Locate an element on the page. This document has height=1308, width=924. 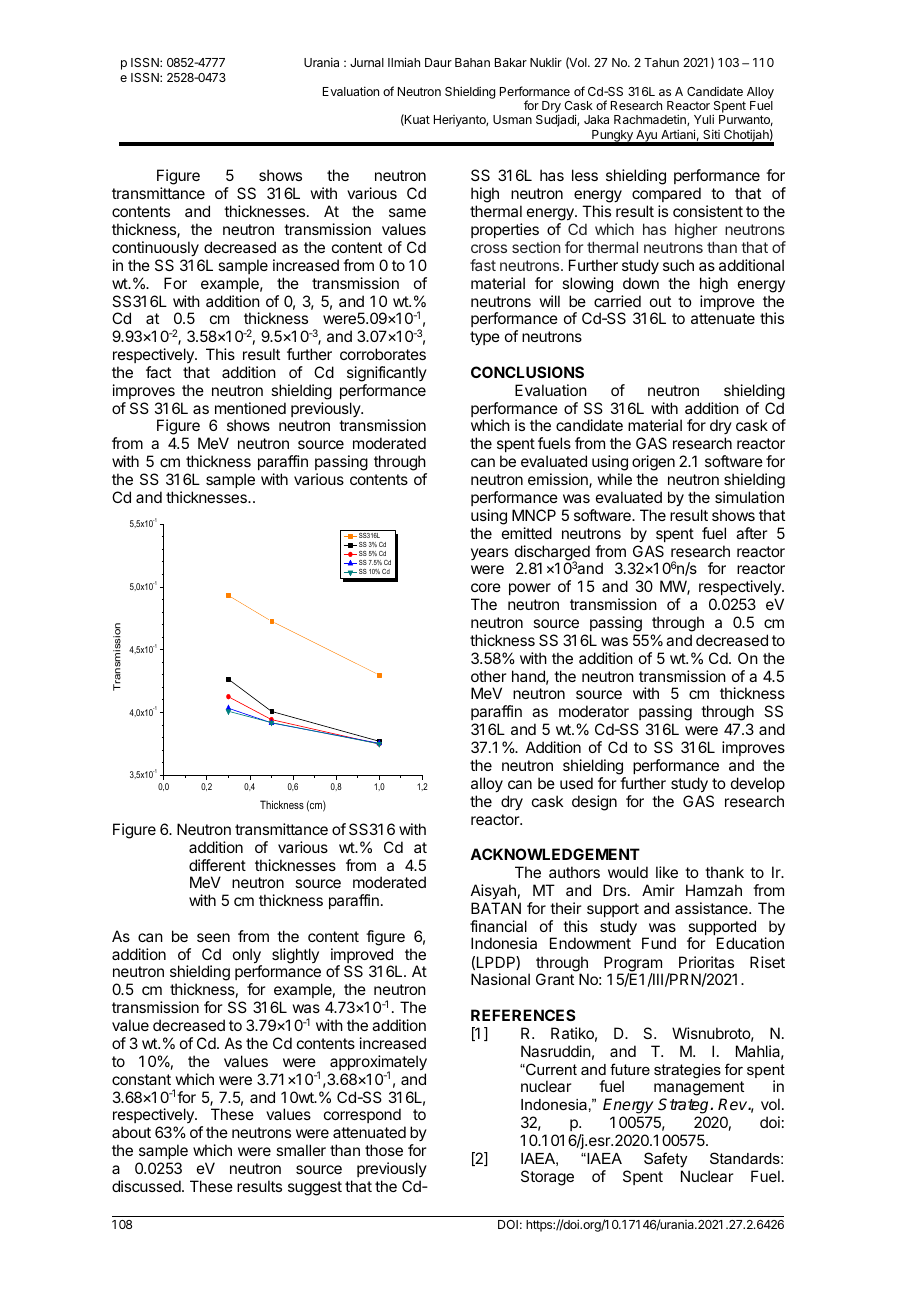
discussed is located at coordinates (146, 1186).
